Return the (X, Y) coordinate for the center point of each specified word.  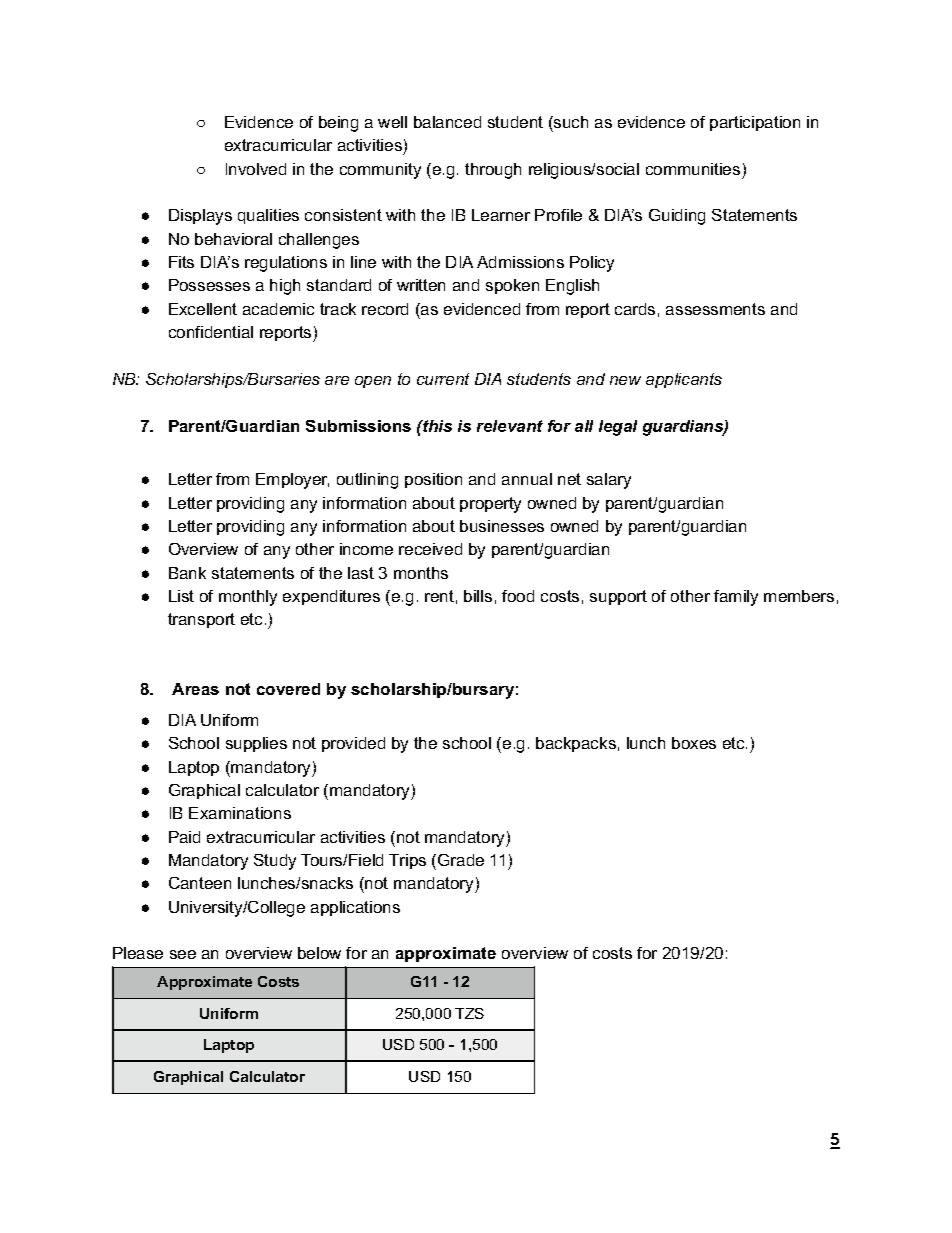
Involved (256, 169)
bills (478, 596)
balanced (447, 122)
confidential (211, 332)
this (436, 426)
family (736, 598)
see (183, 954)
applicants (684, 380)
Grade (461, 860)
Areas (195, 689)
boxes (694, 743)
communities (693, 169)
